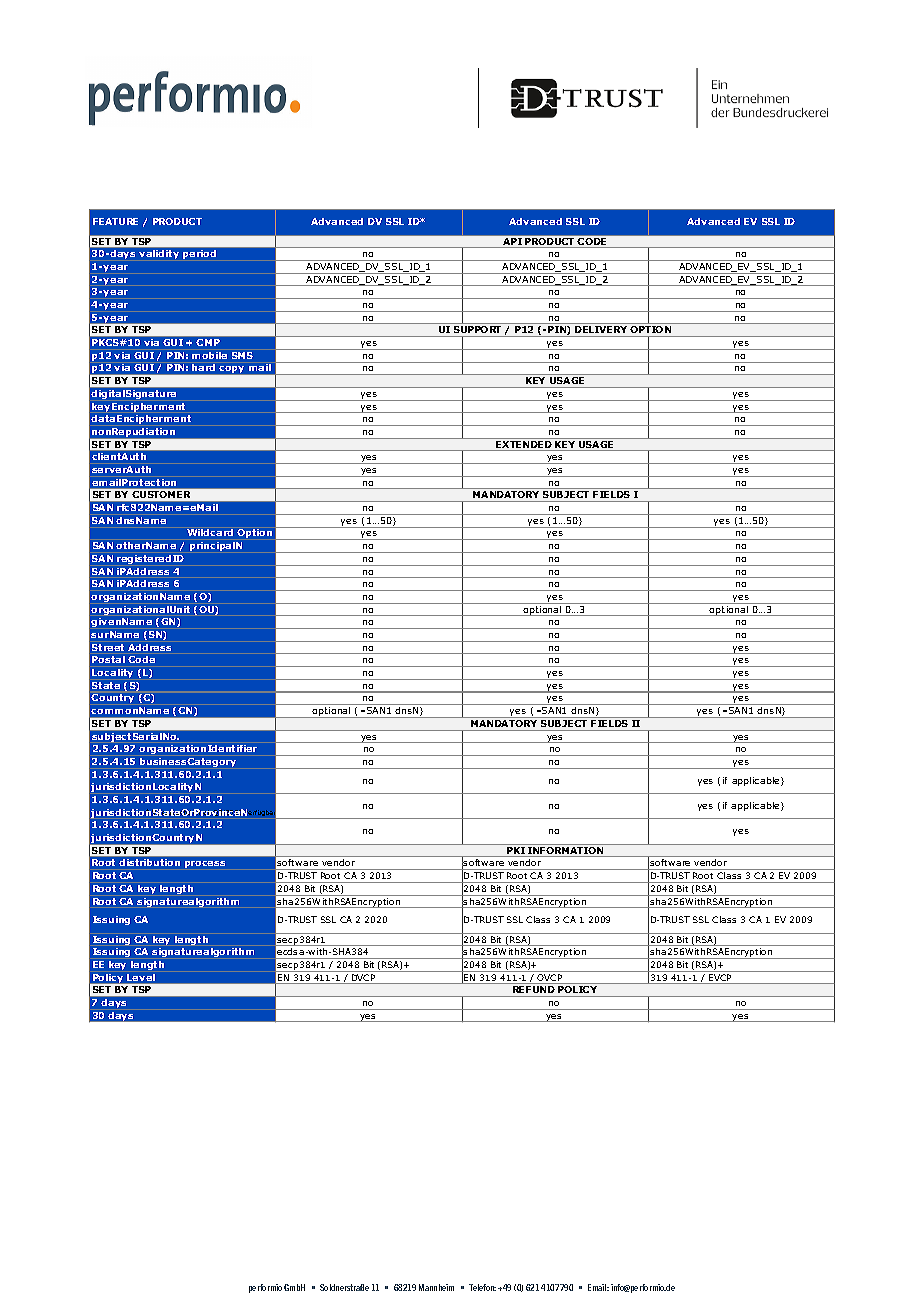  Describe the element at coordinates (482, 1287) in the document. I see `Telefon` at that location.
